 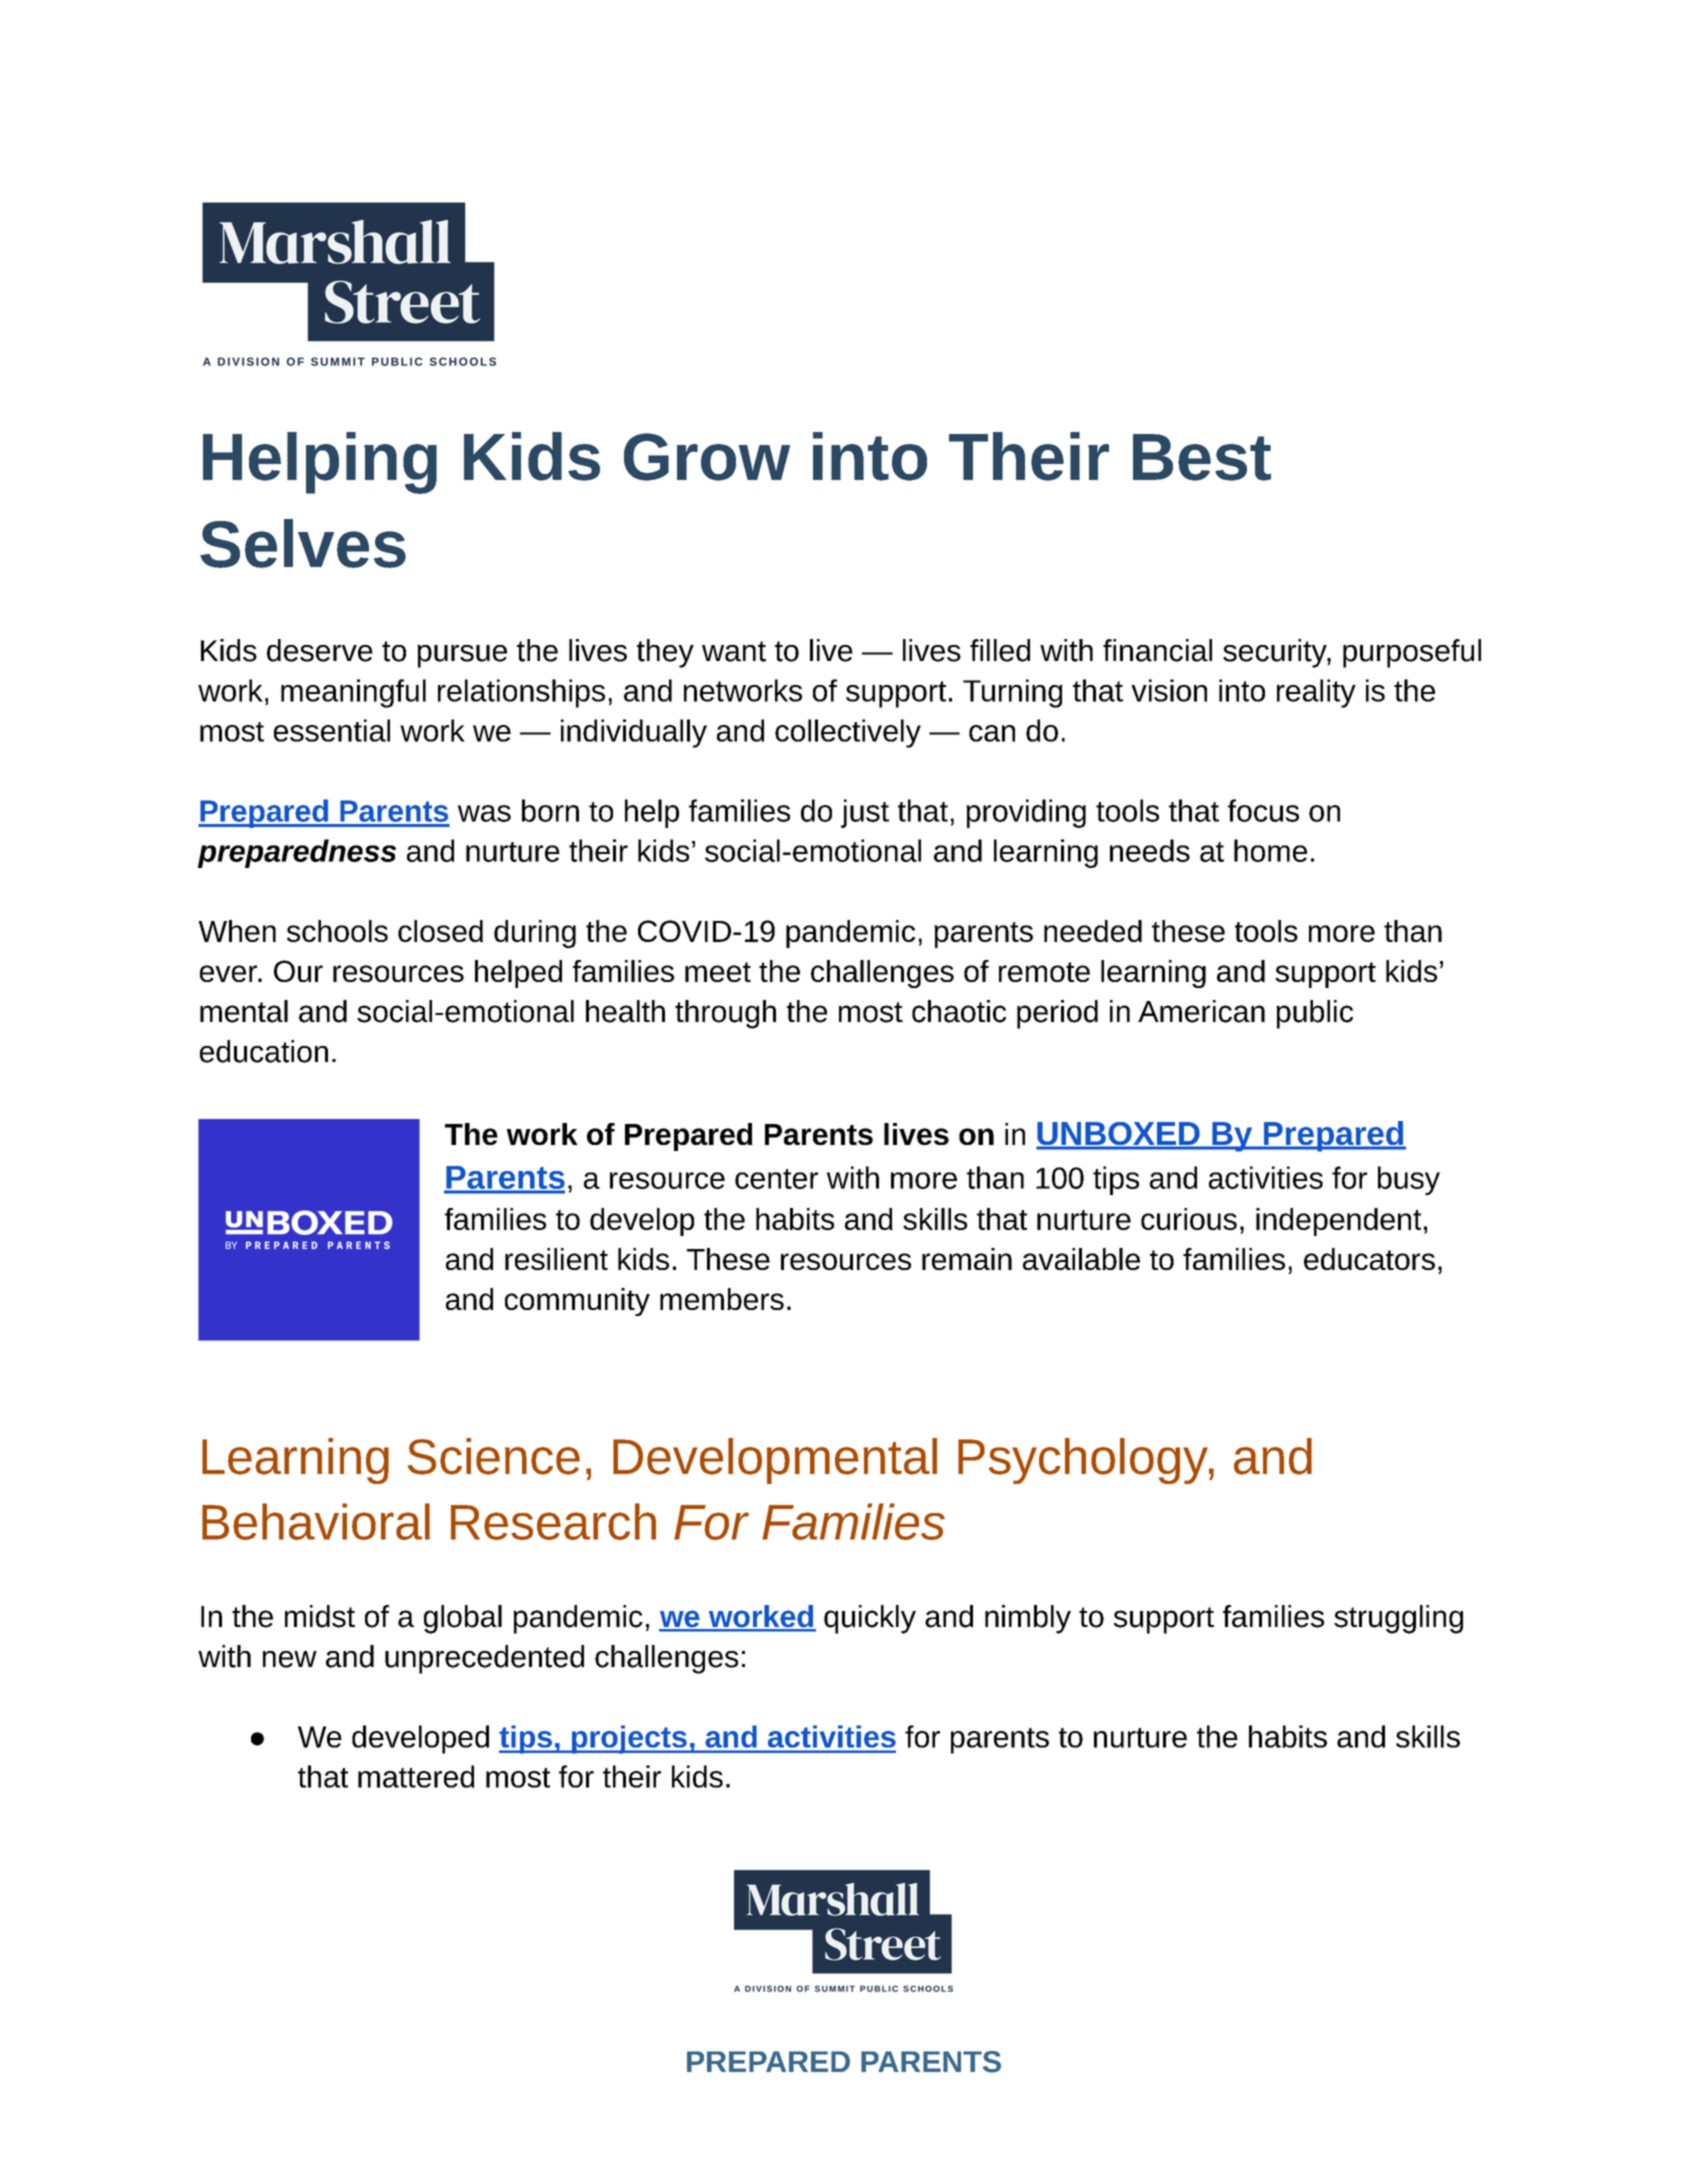 What do you see at coordinates (264, 1051) in the screenshot?
I see `education` at bounding box center [264, 1051].
